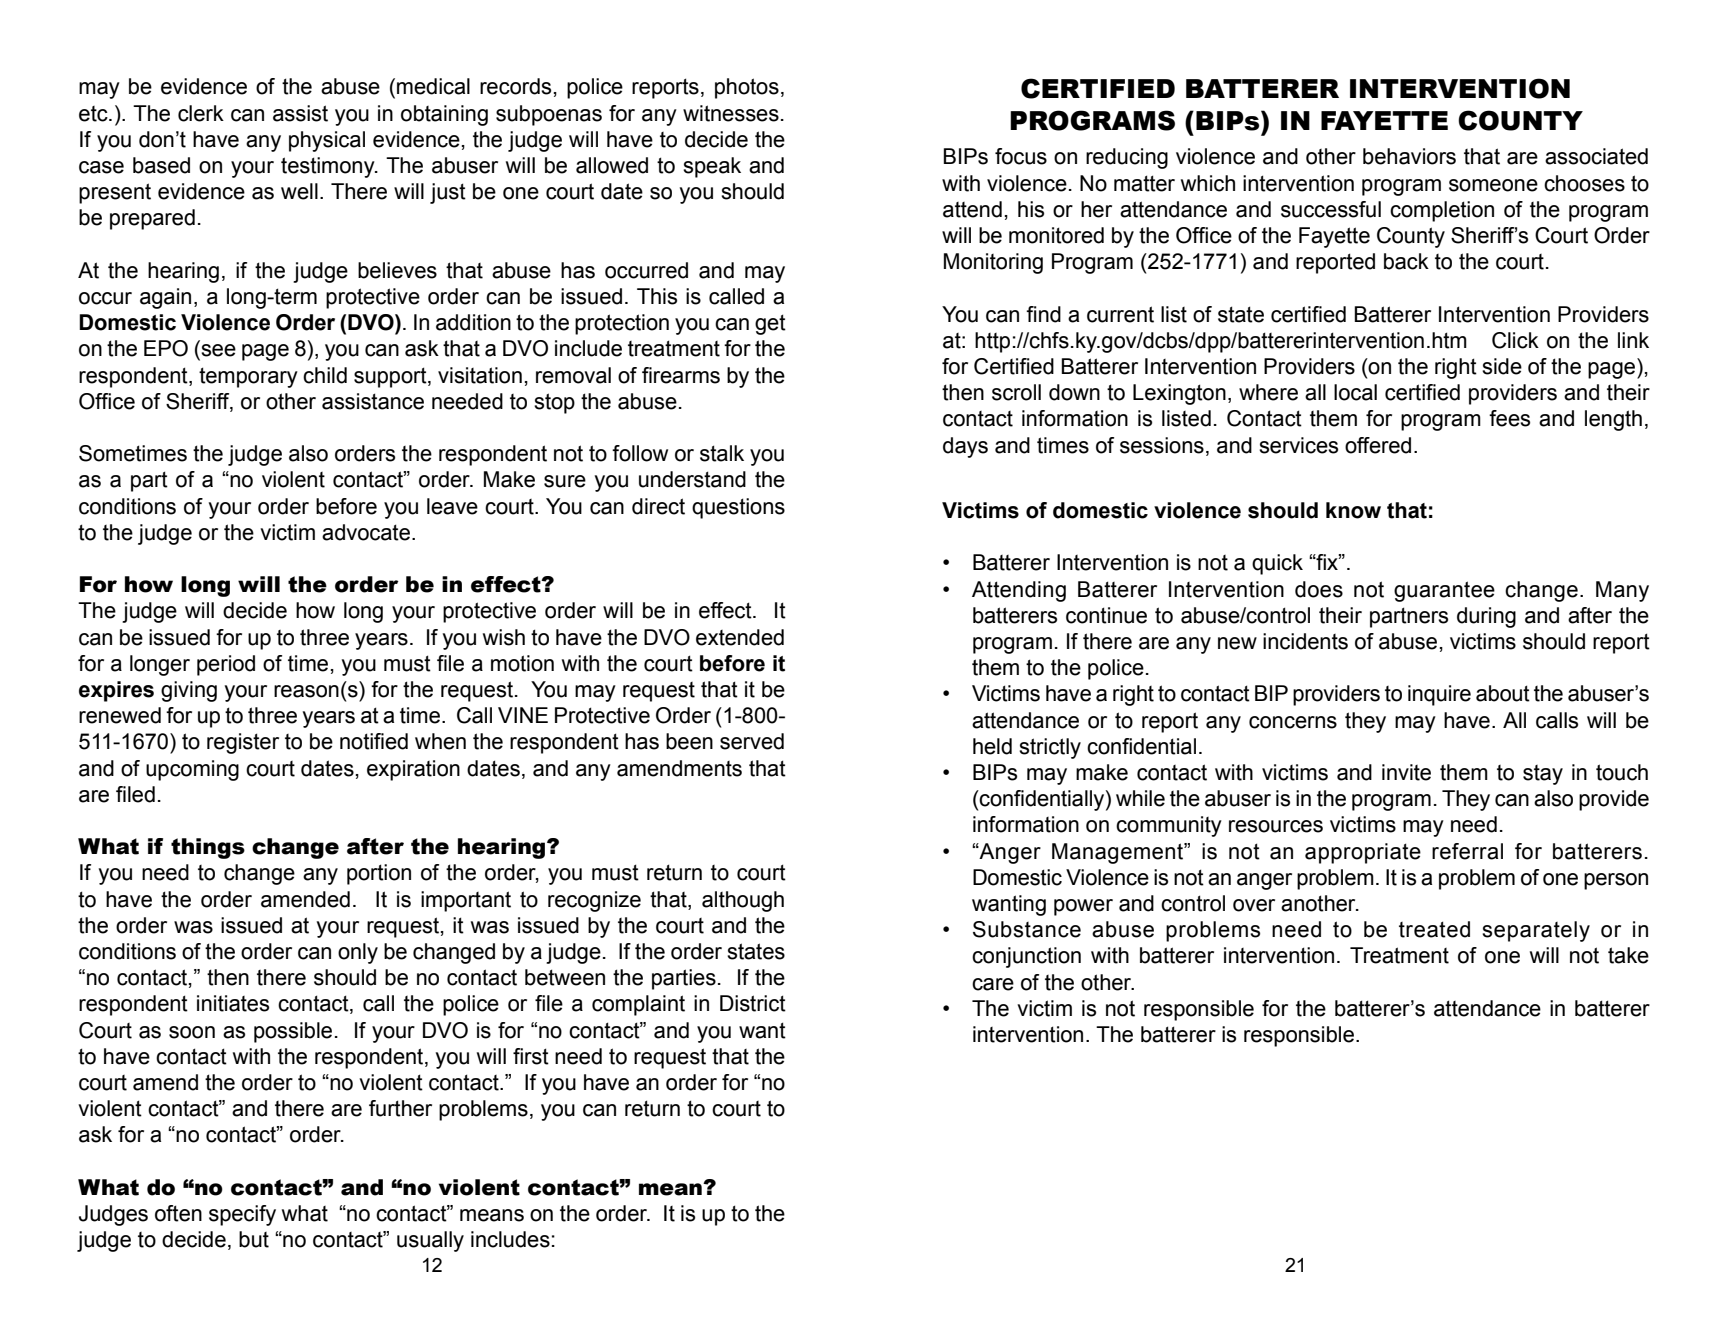  Describe the element at coordinates (1353, 510) in the image. I see `know` at that location.
